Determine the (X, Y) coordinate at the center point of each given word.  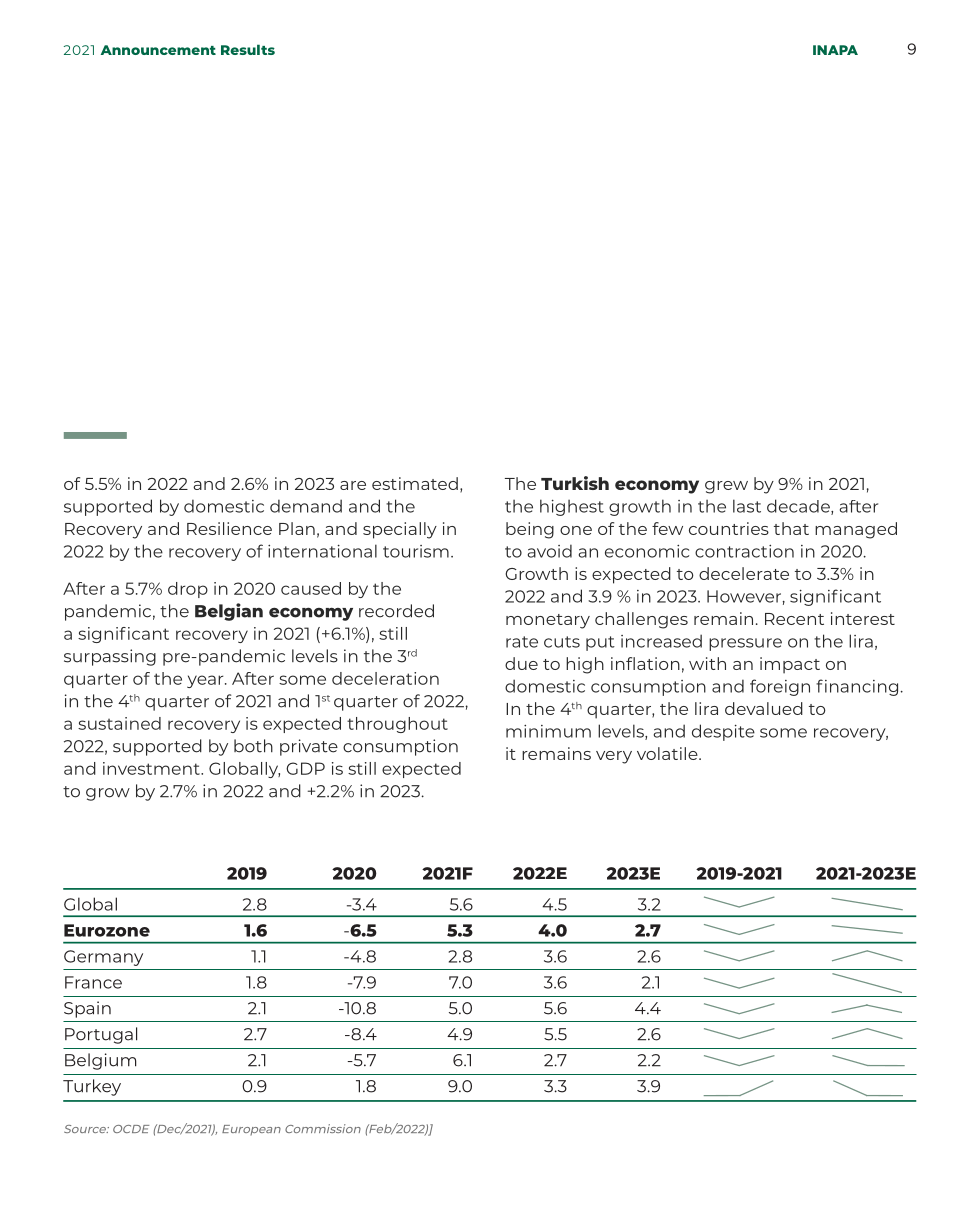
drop (188, 590)
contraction (744, 551)
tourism (416, 551)
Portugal (101, 1035)
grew (726, 487)
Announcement (158, 50)
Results (248, 49)
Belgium (100, 1061)
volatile (668, 753)
